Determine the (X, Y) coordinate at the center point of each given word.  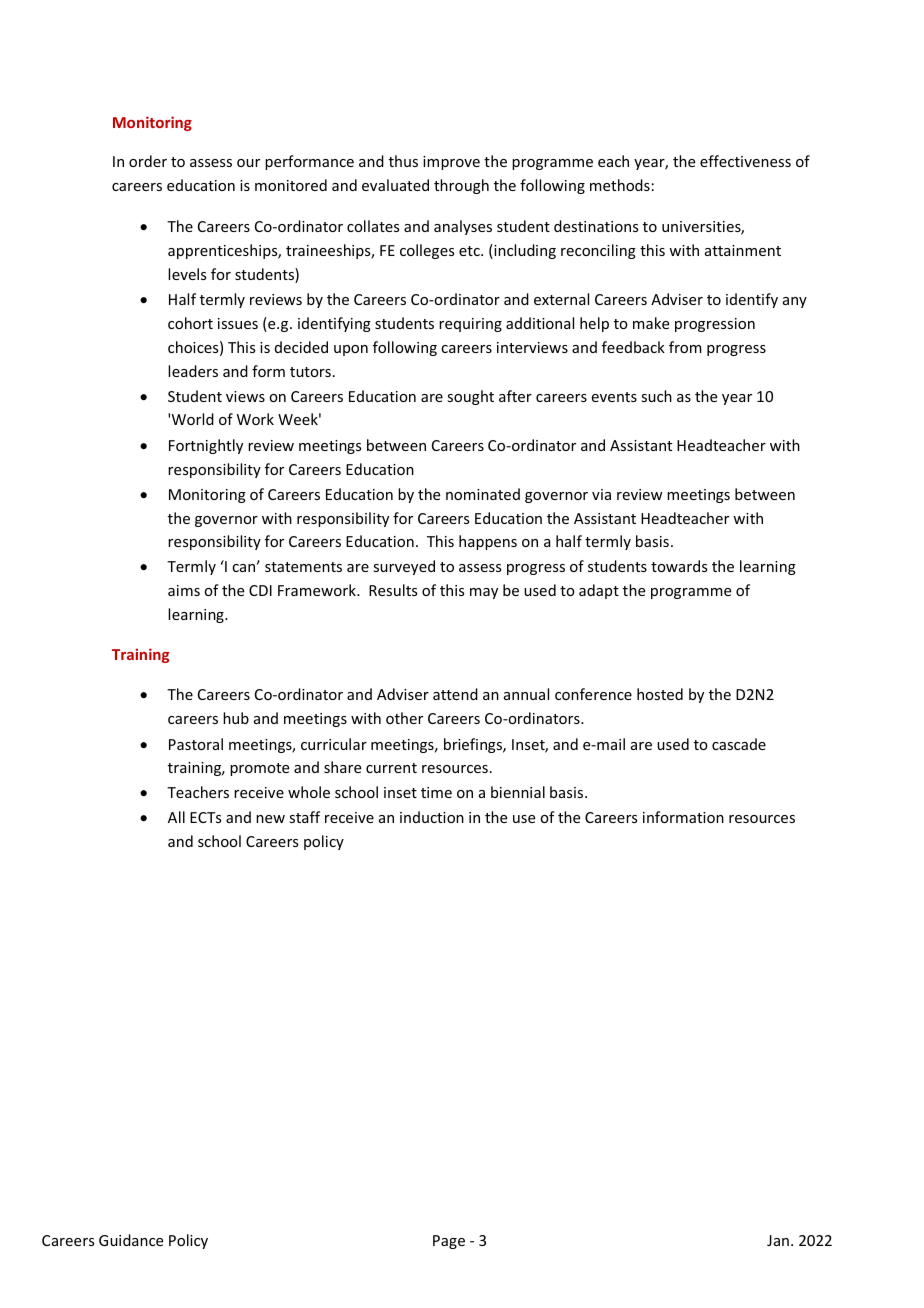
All (176, 817)
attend (455, 694)
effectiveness (745, 161)
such (656, 396)
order (148, 161)
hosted (660, 694)
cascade (739, 744)
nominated (483, 494)
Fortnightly (206, 446)
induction (432, 817)
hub (236, 718)
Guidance (131, 1240)
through (461, 186)
